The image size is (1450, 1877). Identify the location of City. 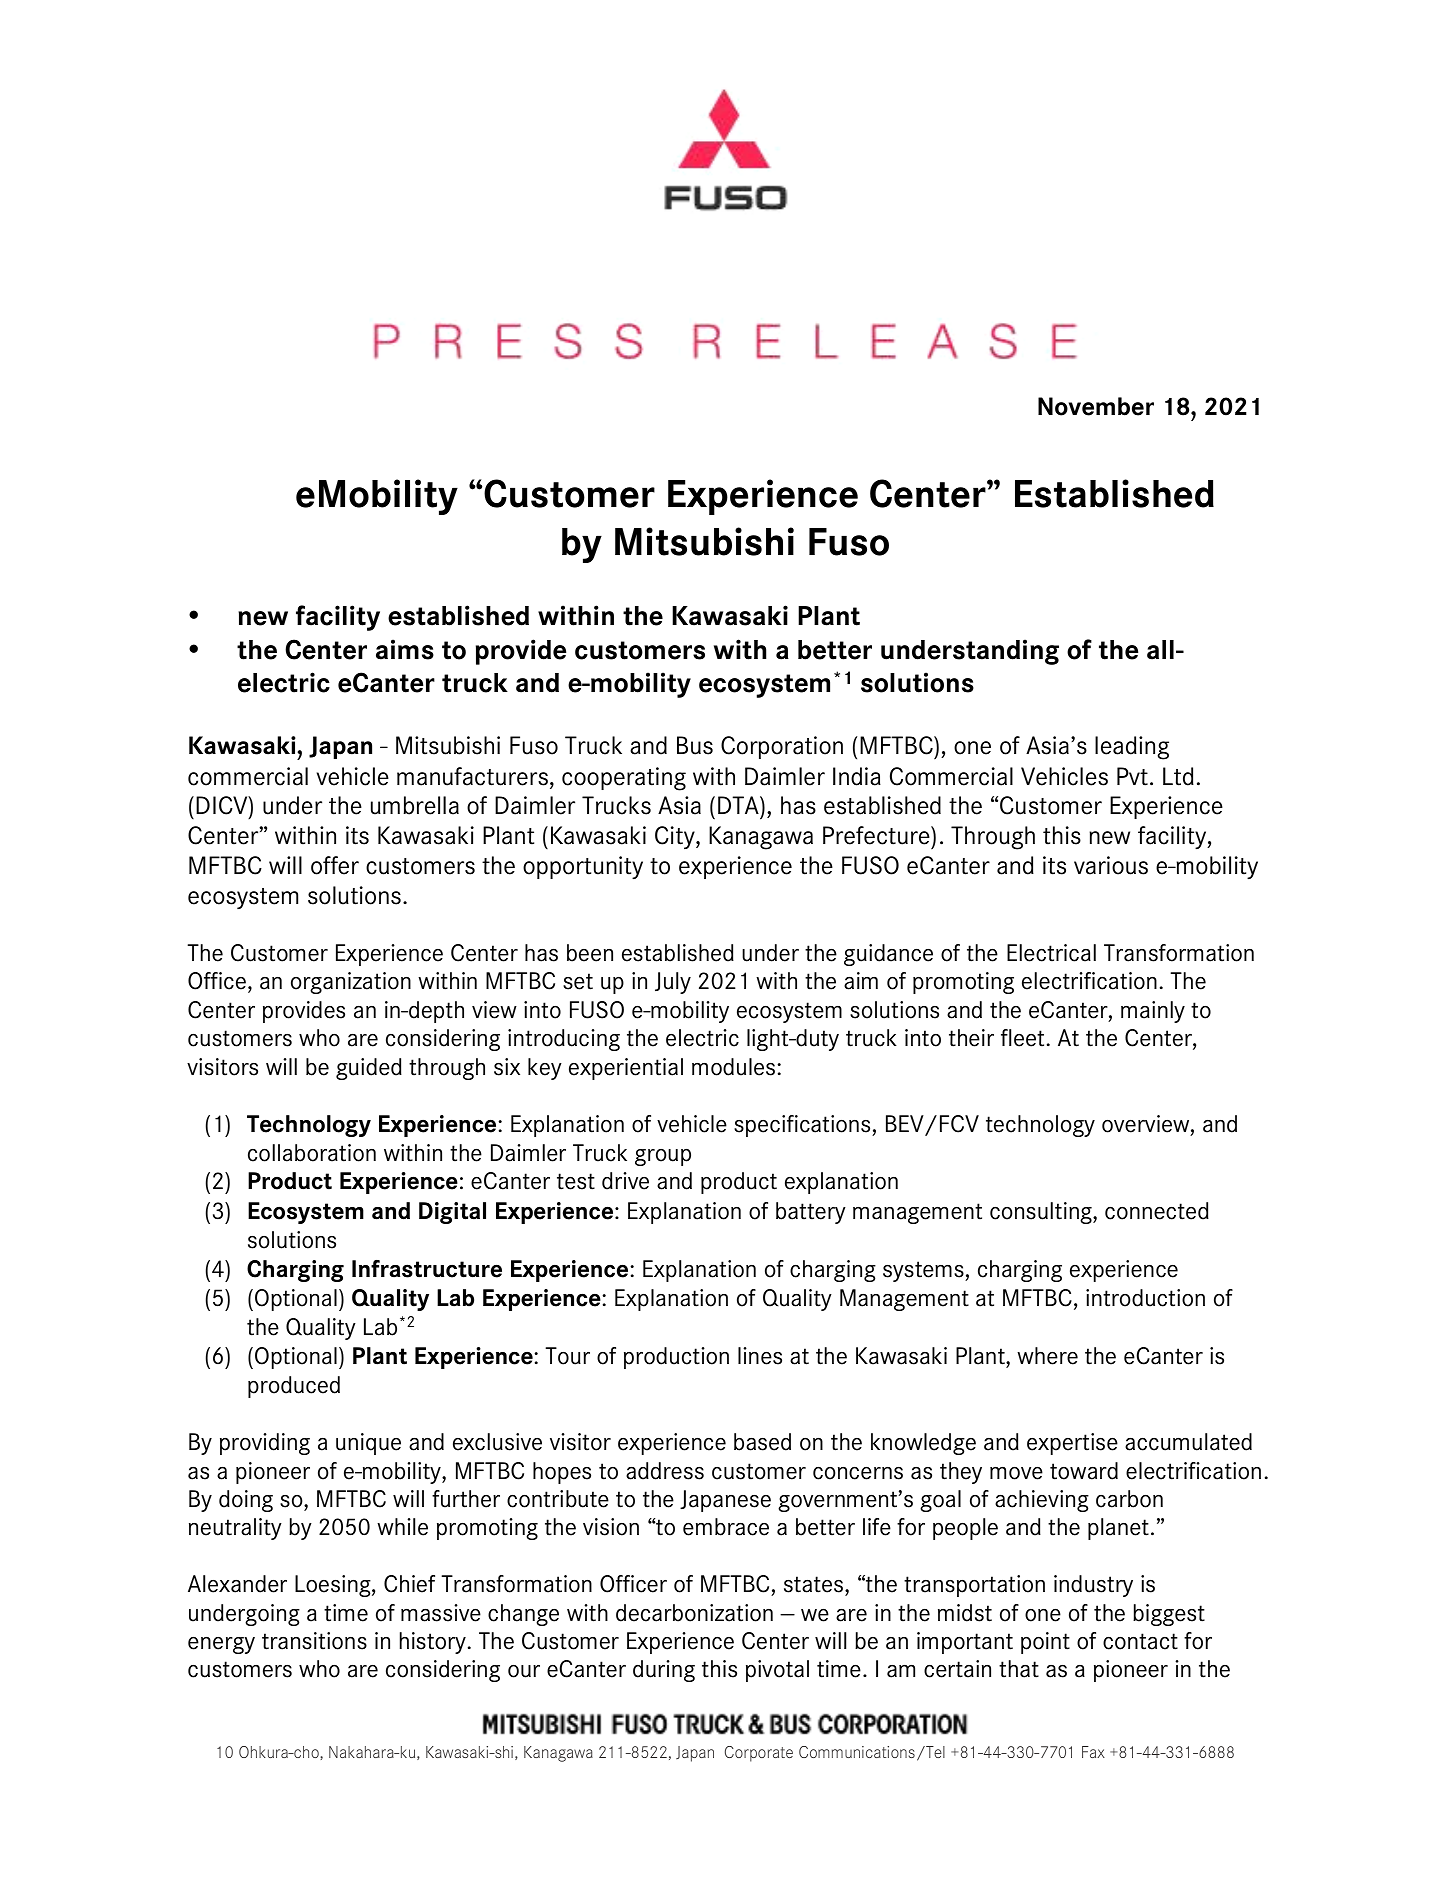
(676, 837).
